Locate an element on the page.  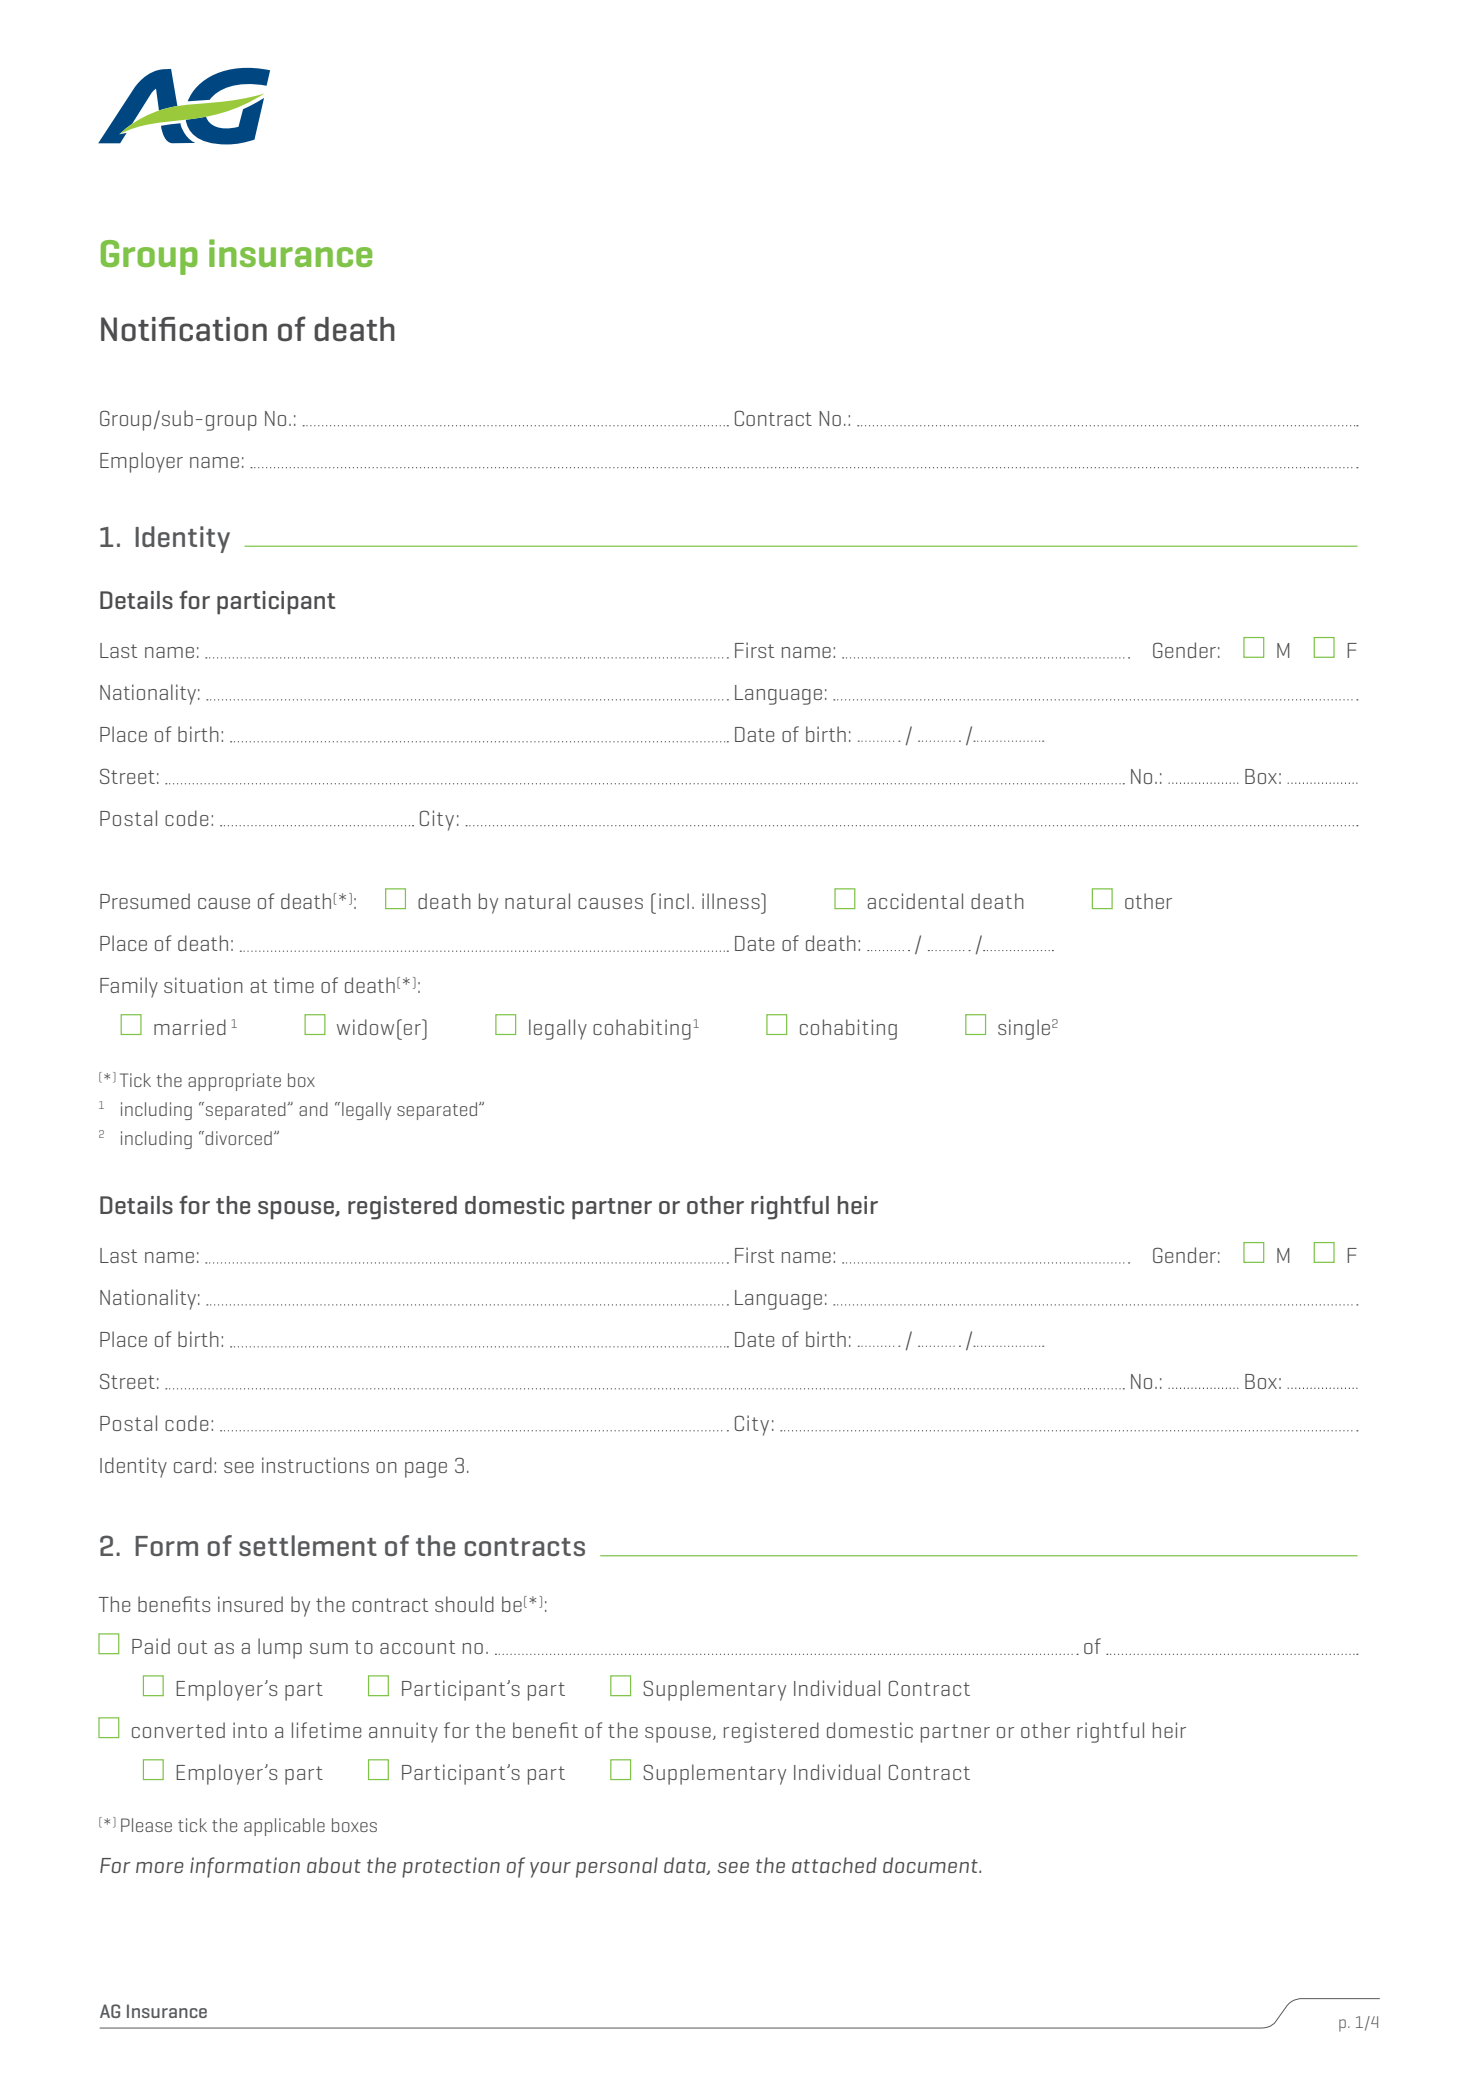
appropriate is located at coordinates (234, 1082).
